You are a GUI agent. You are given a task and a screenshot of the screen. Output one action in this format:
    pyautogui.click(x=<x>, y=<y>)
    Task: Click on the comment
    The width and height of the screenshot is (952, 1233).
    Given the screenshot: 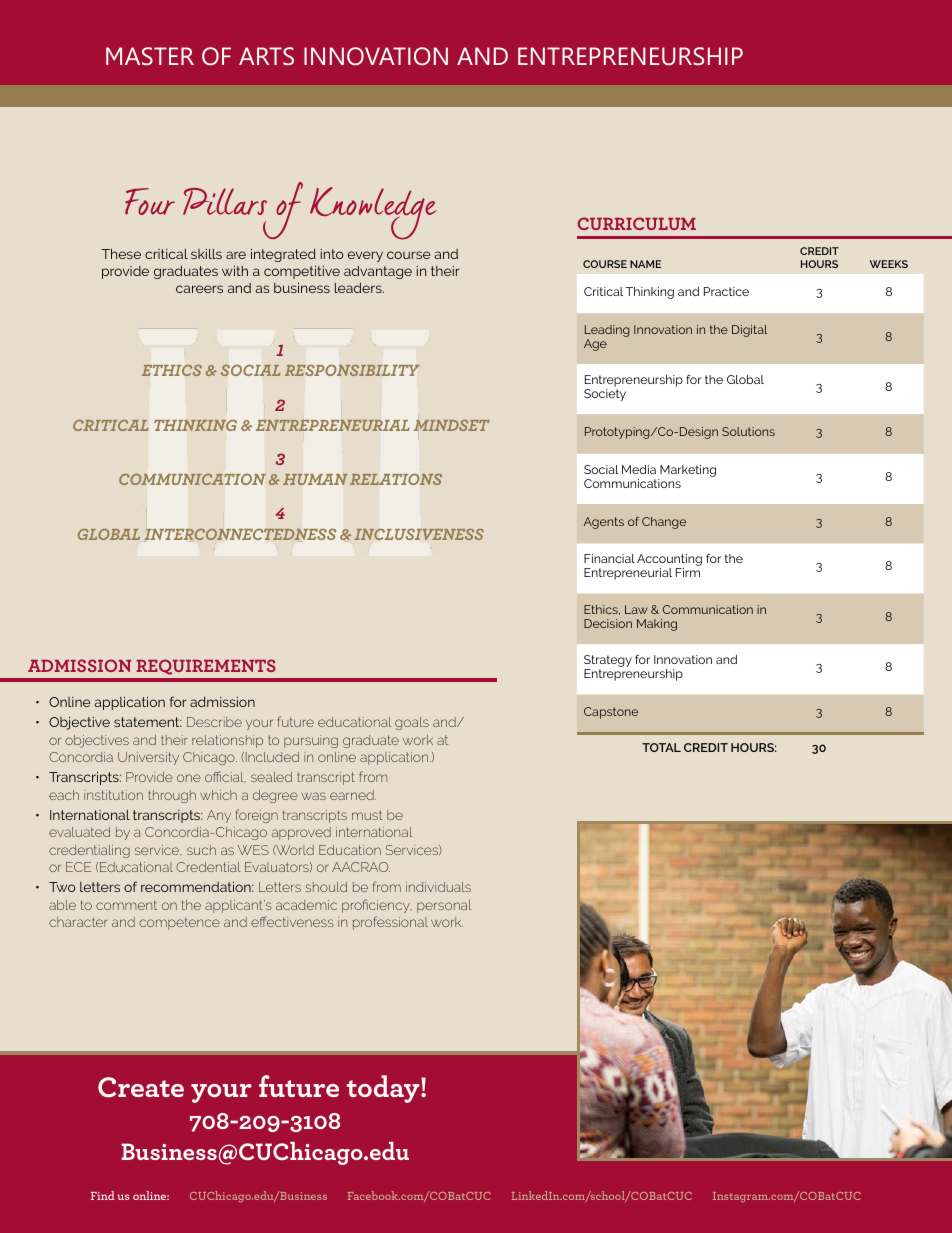 What is the action you would take?
    pyautogui.click(x=126, y=905)
